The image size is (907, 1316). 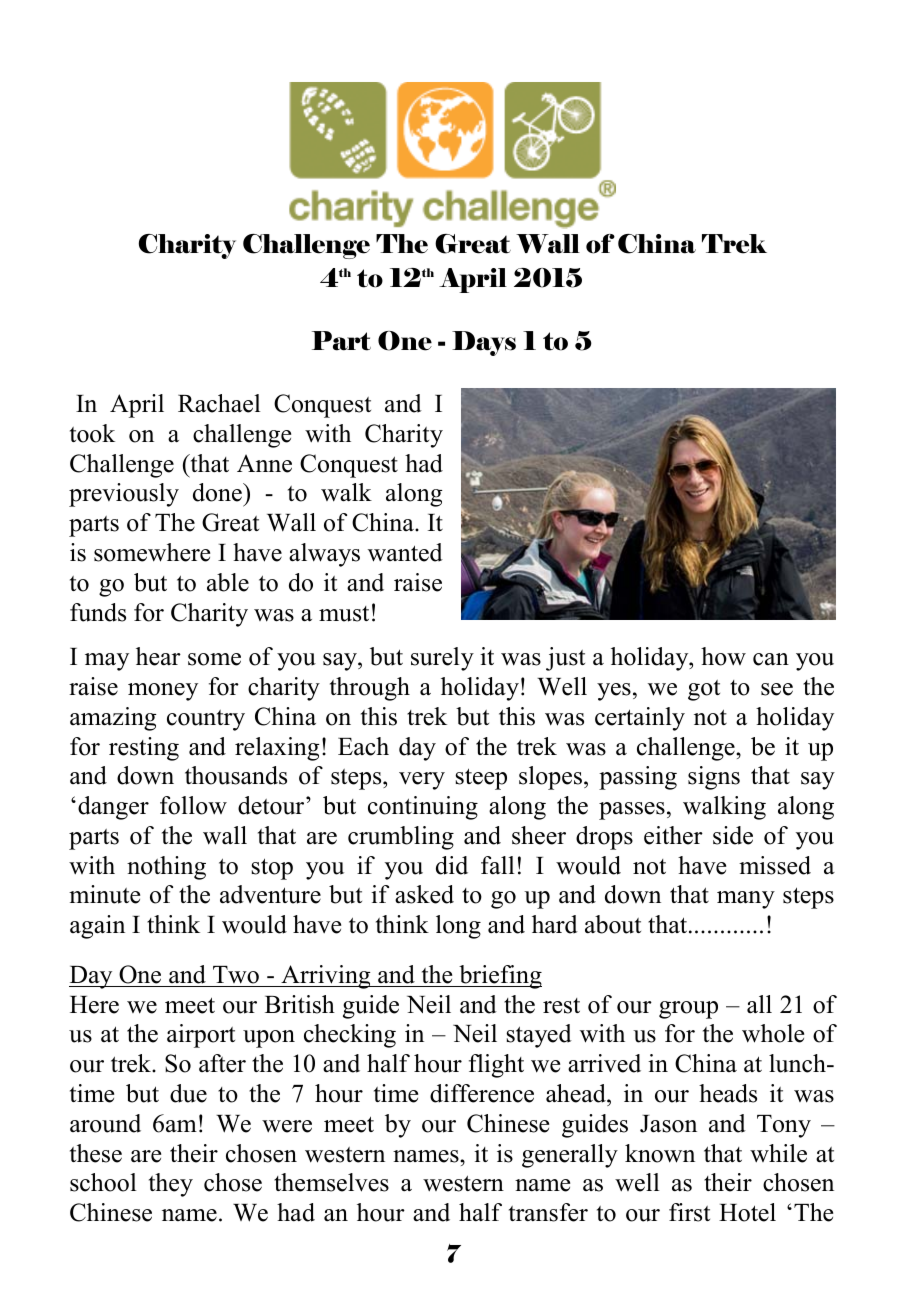 What do you see at coordinates (689, 1212) in the screenshot?
I see `first` at bounding box center [689, 1212].
